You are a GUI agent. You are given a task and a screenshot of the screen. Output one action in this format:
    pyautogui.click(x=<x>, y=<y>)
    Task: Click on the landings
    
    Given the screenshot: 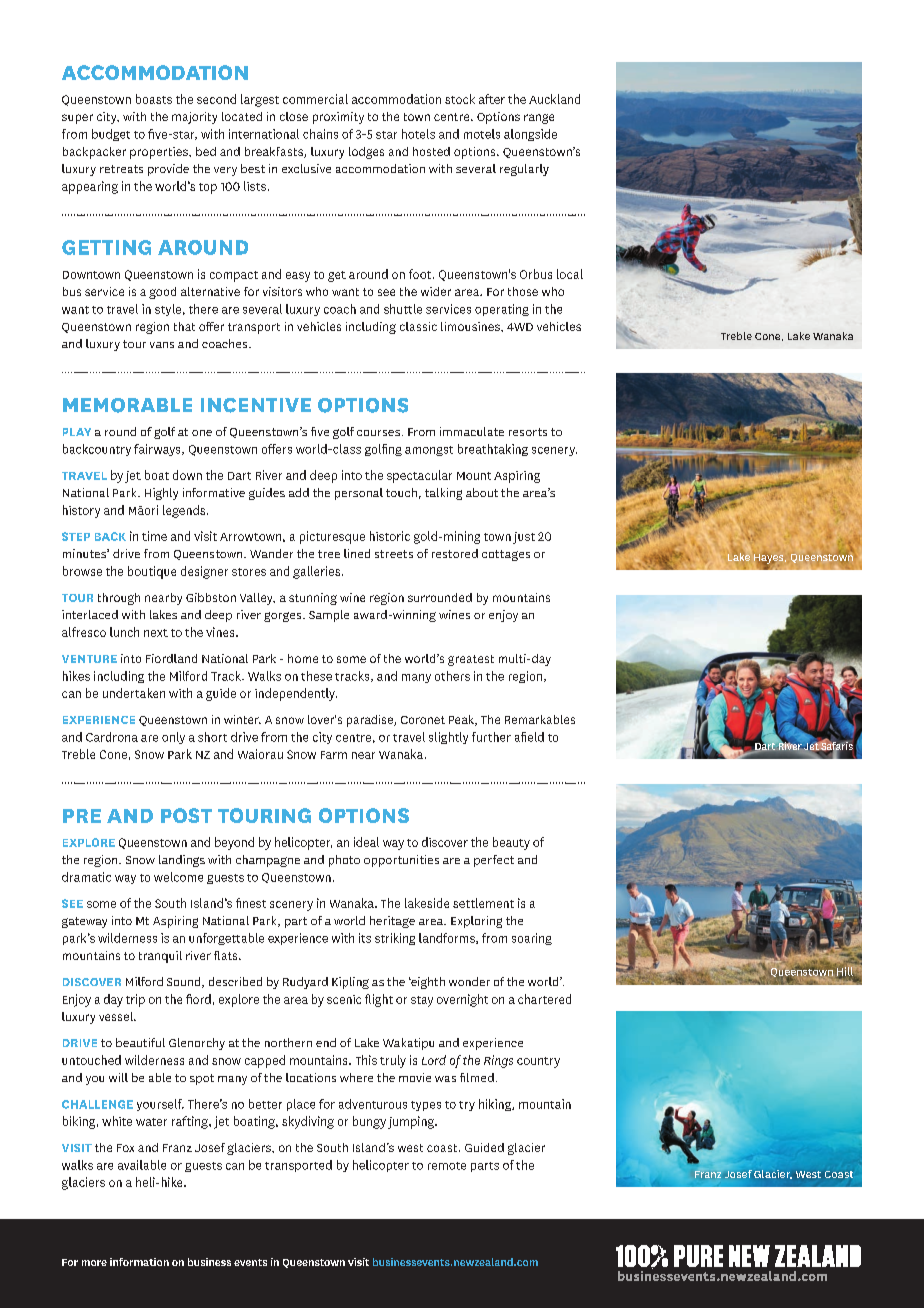 What is the action you would take?
    pyautogui.click(x=182, y=861)
